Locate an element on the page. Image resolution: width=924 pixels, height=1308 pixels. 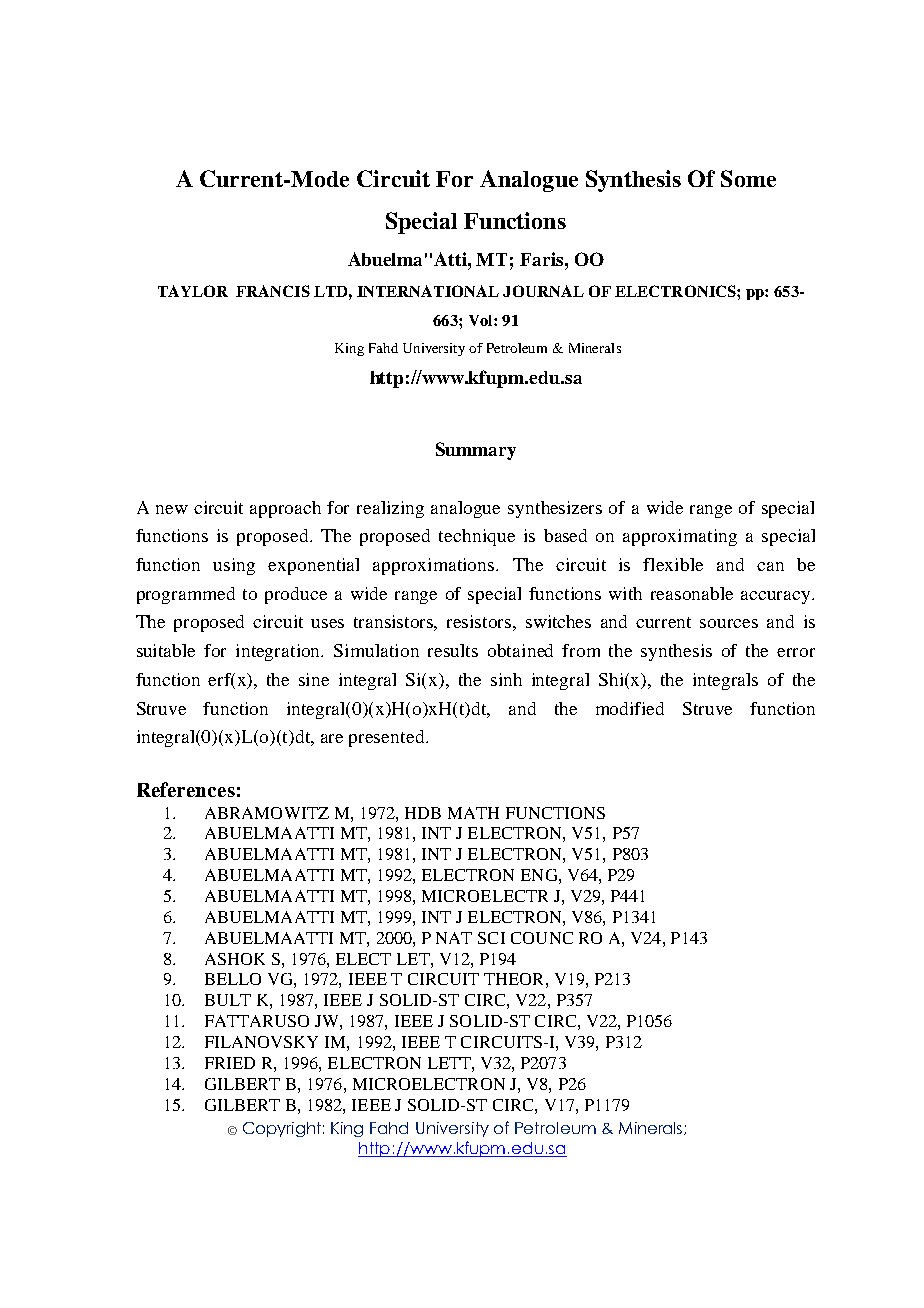
Some is located at coordinates (748, 178).
